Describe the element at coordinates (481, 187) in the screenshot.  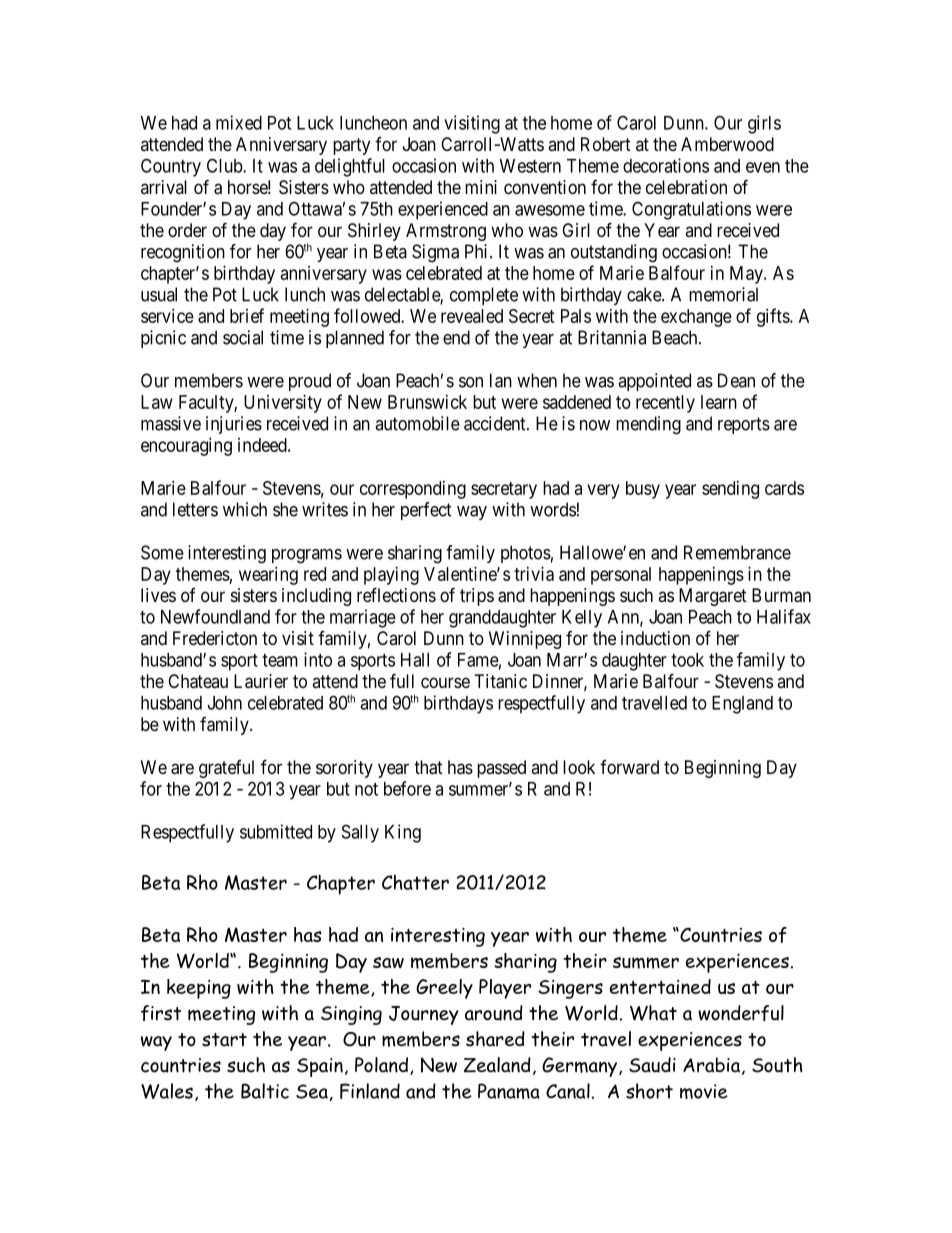
I see `mini` at that location.
